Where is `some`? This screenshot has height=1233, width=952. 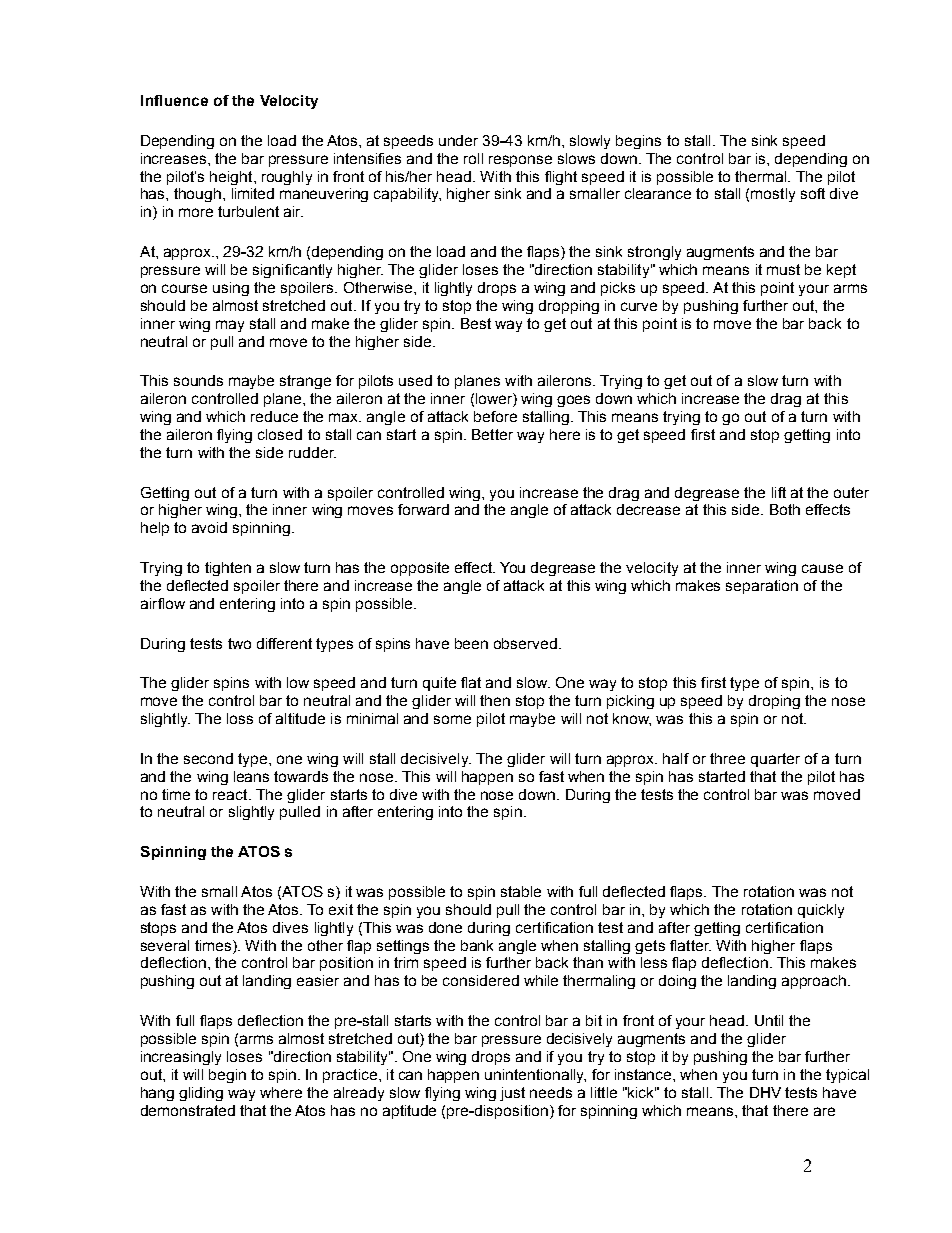
some is located at coordinates (452, 719).
